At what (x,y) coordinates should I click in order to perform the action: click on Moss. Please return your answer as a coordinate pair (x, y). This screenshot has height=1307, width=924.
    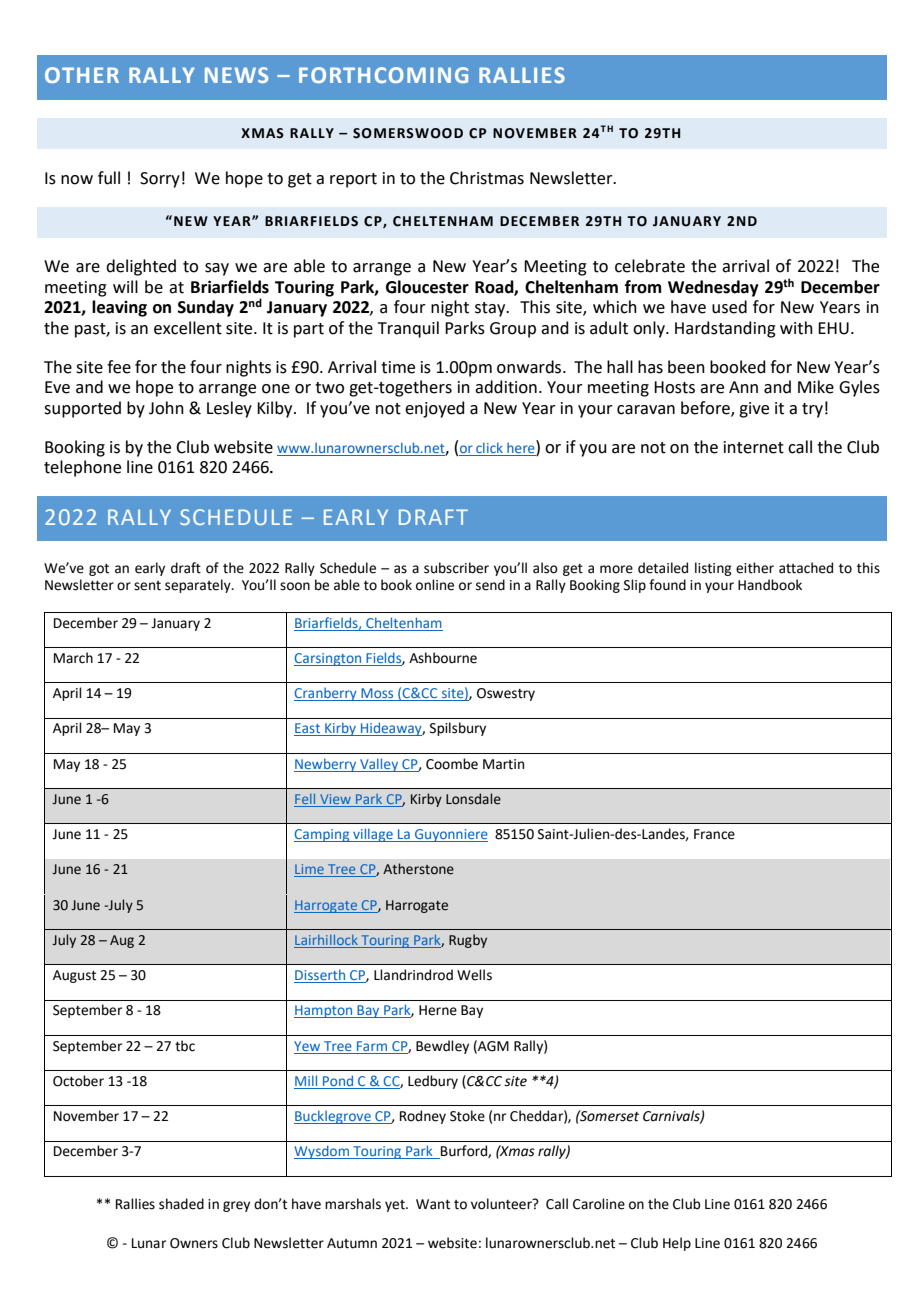
    Looking at the image, I should click on (377, 694).
